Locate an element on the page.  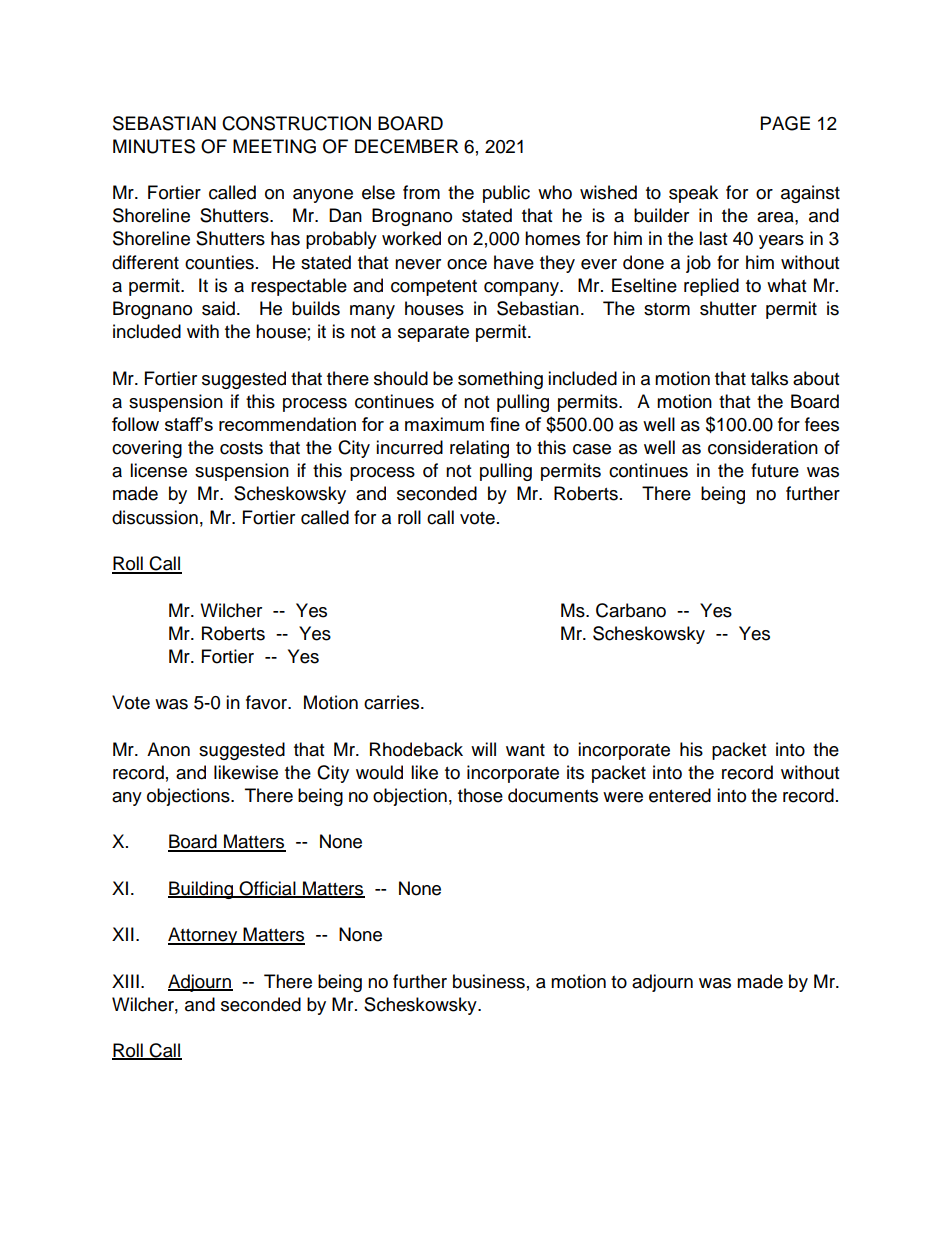
entered is located at coordinates (680, 795).
